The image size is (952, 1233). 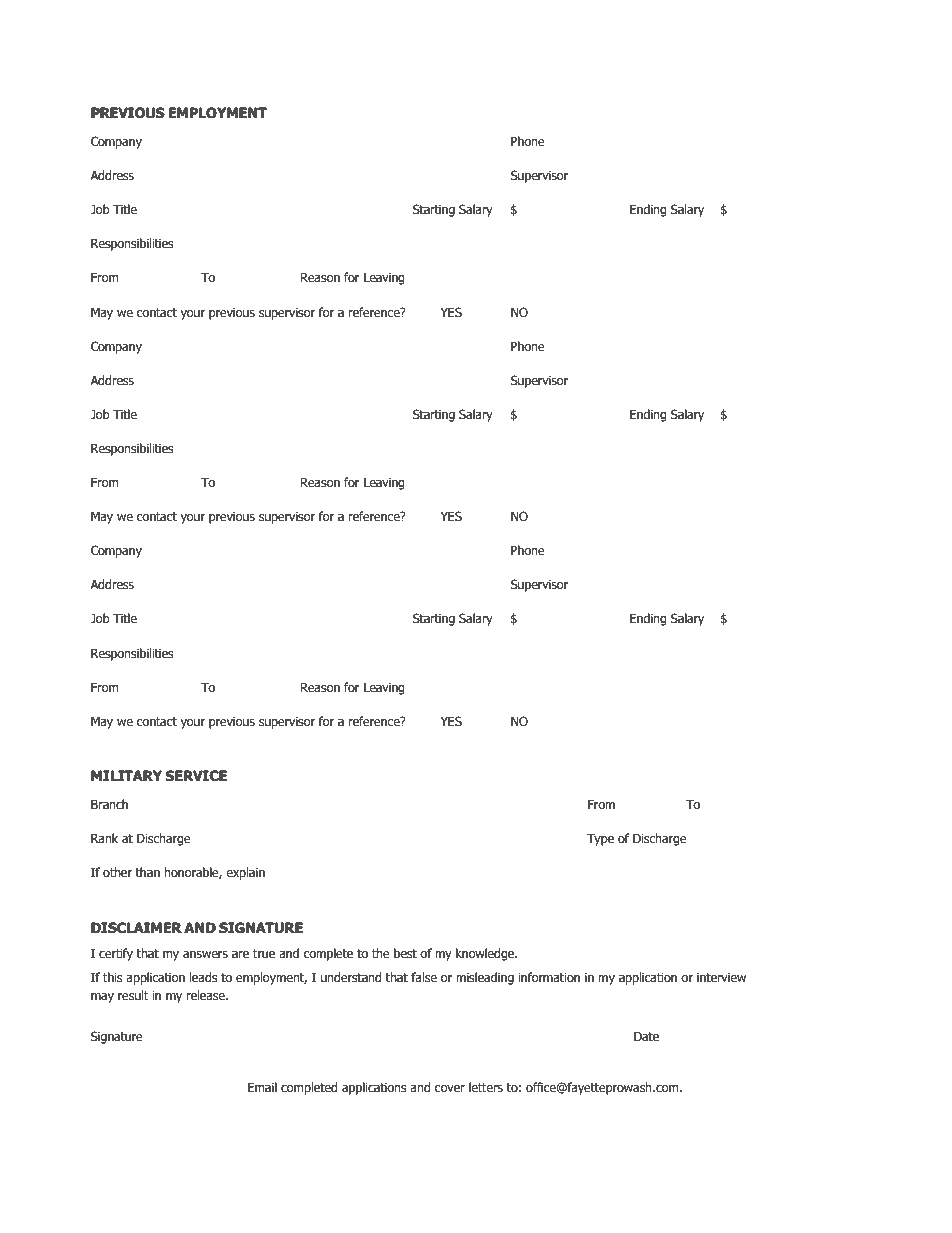 I want to click on SERVICE, so click(x=196, y=776).
